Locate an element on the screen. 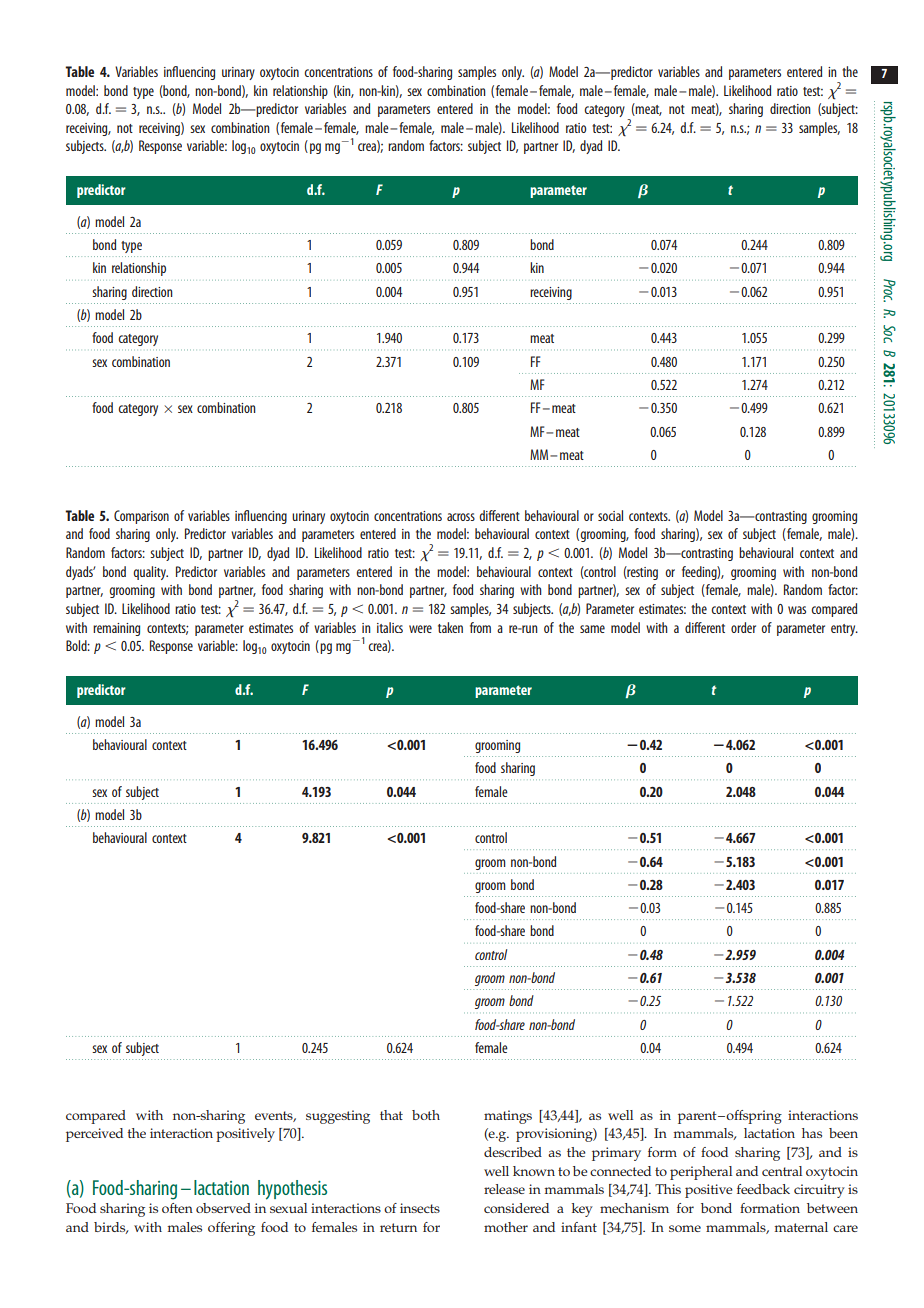 Image resolution: width=924 pixels, height=1308 pixels. remaining is located at coordinates (116, 629).
